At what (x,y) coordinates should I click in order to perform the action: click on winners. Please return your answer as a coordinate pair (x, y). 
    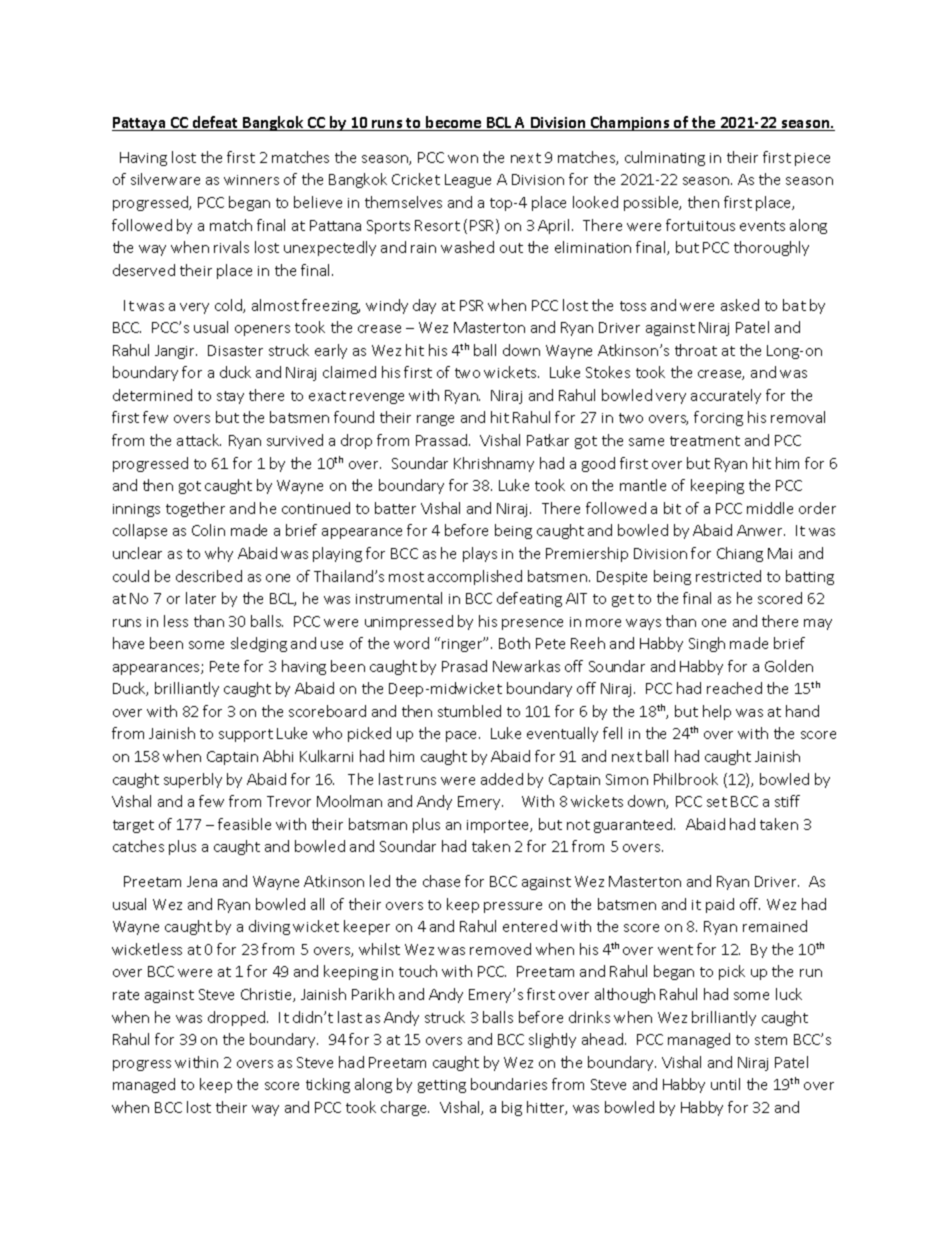
    Looking at the image, I should click on (251, 180).
